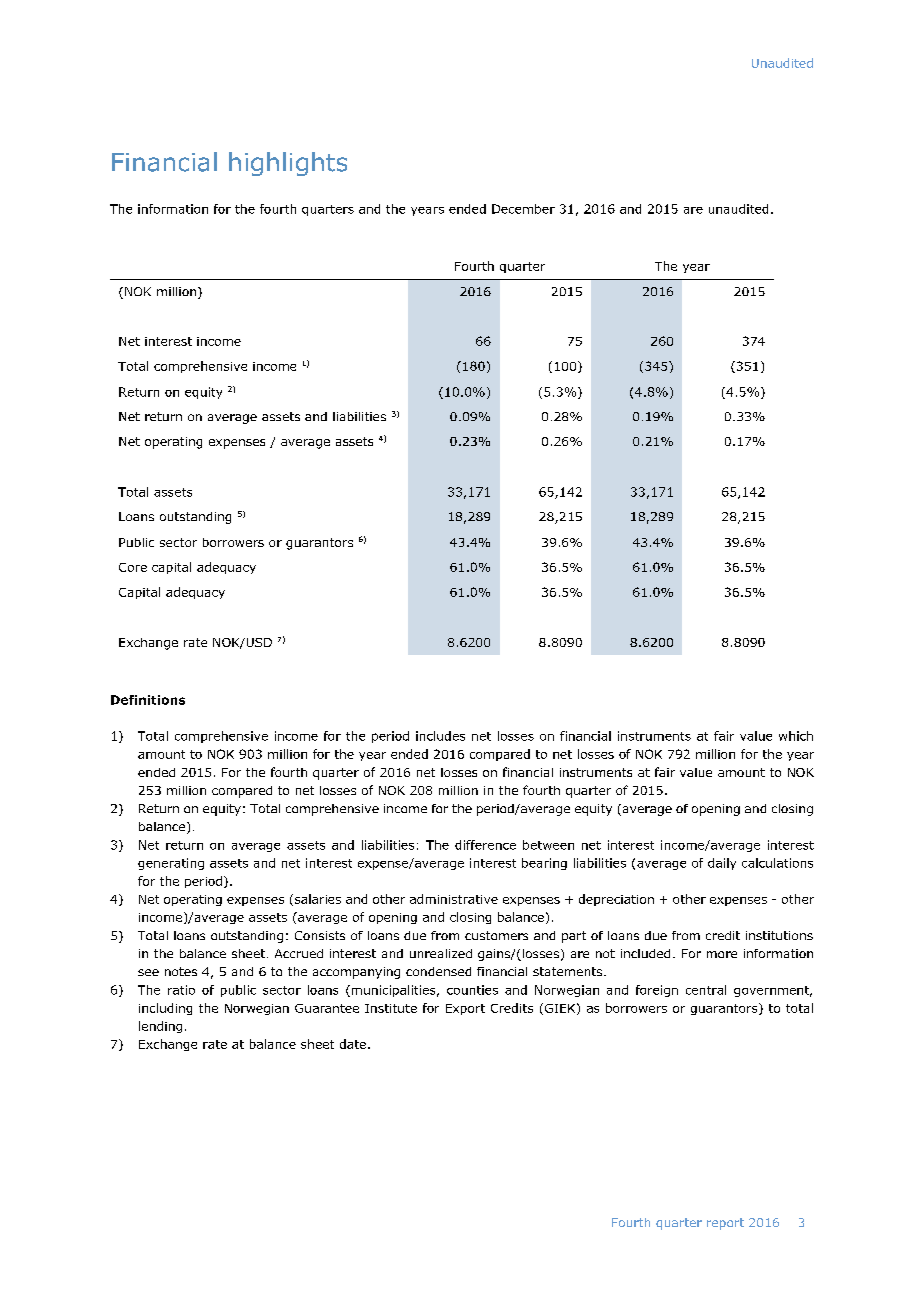  I want to click on highlights, so click(288, 164).
